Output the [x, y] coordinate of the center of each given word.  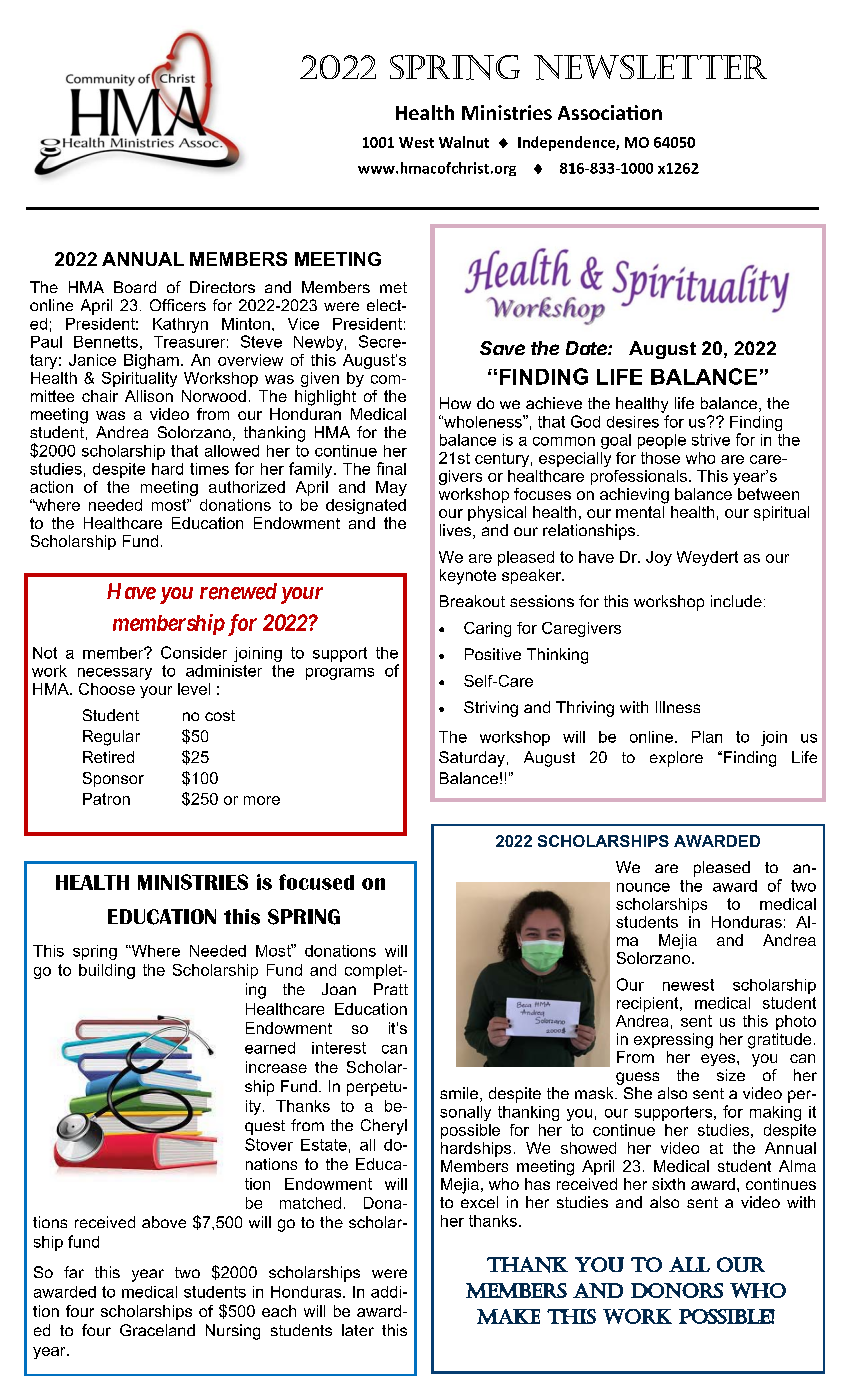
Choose [107, 689]
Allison [149, 396]
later [358, 1330]
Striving [491, 709]
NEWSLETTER [650, 67]
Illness [678, 707]
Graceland [157, 1330]
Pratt [391, 989]
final [391, 468]
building [107, 971]
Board [135, 287]
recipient [649, 1004]
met [393, 287]
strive [711, 440]
